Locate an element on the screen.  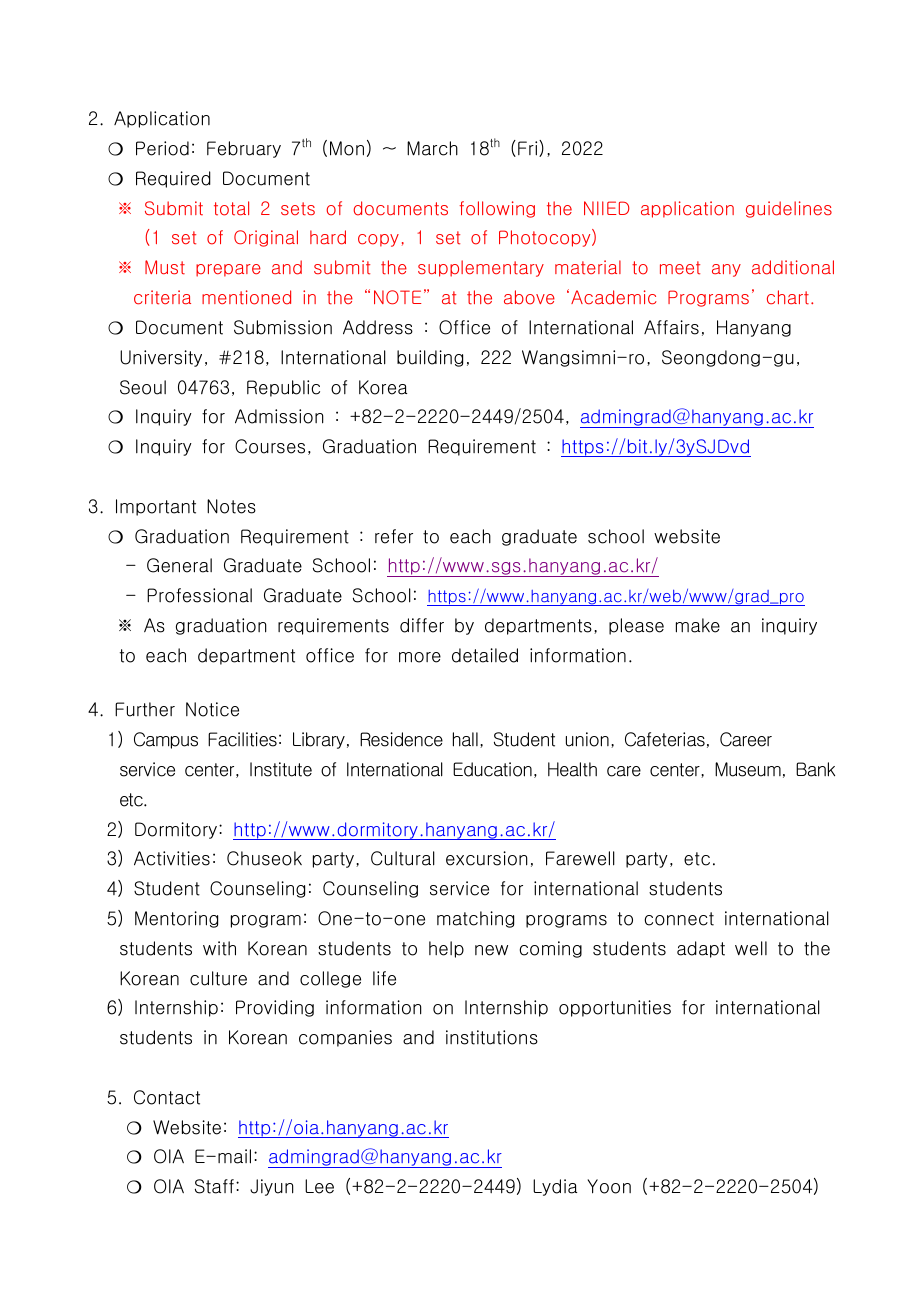
Notice is located at coordinates (212, 709).
